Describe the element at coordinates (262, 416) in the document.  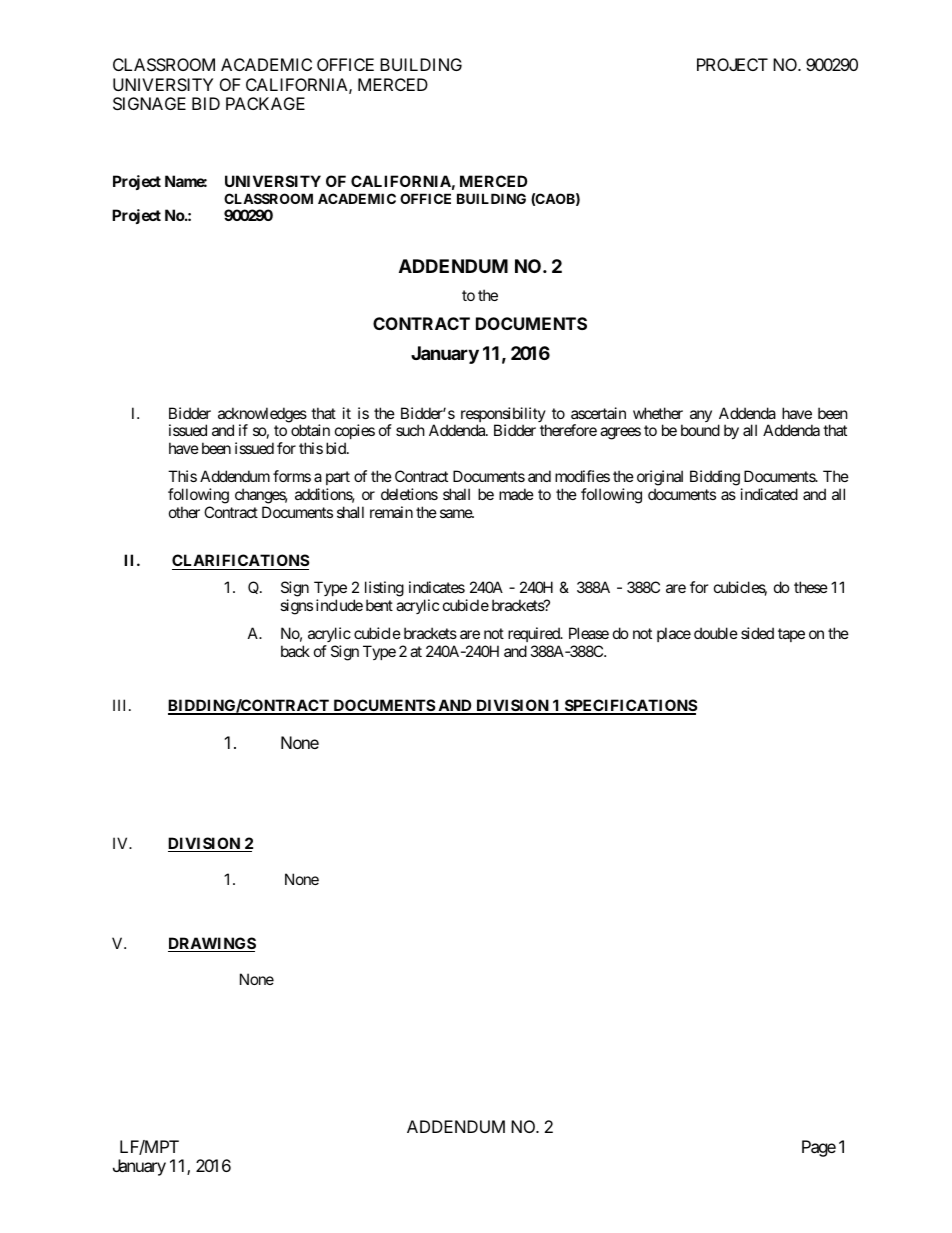
I see `acknowledges` at that location.
